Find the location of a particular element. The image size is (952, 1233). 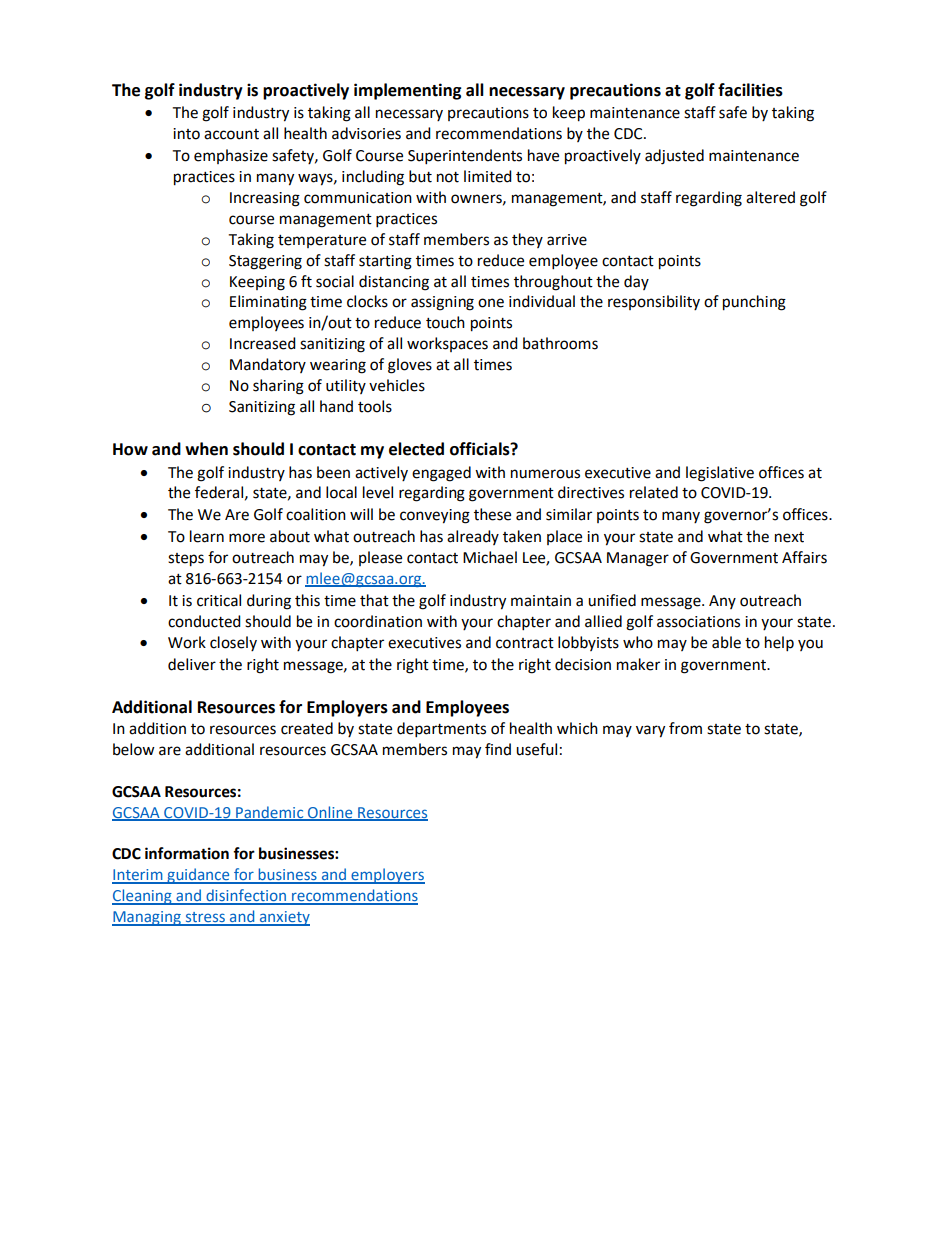

these is located at coordinates (492, 514).
